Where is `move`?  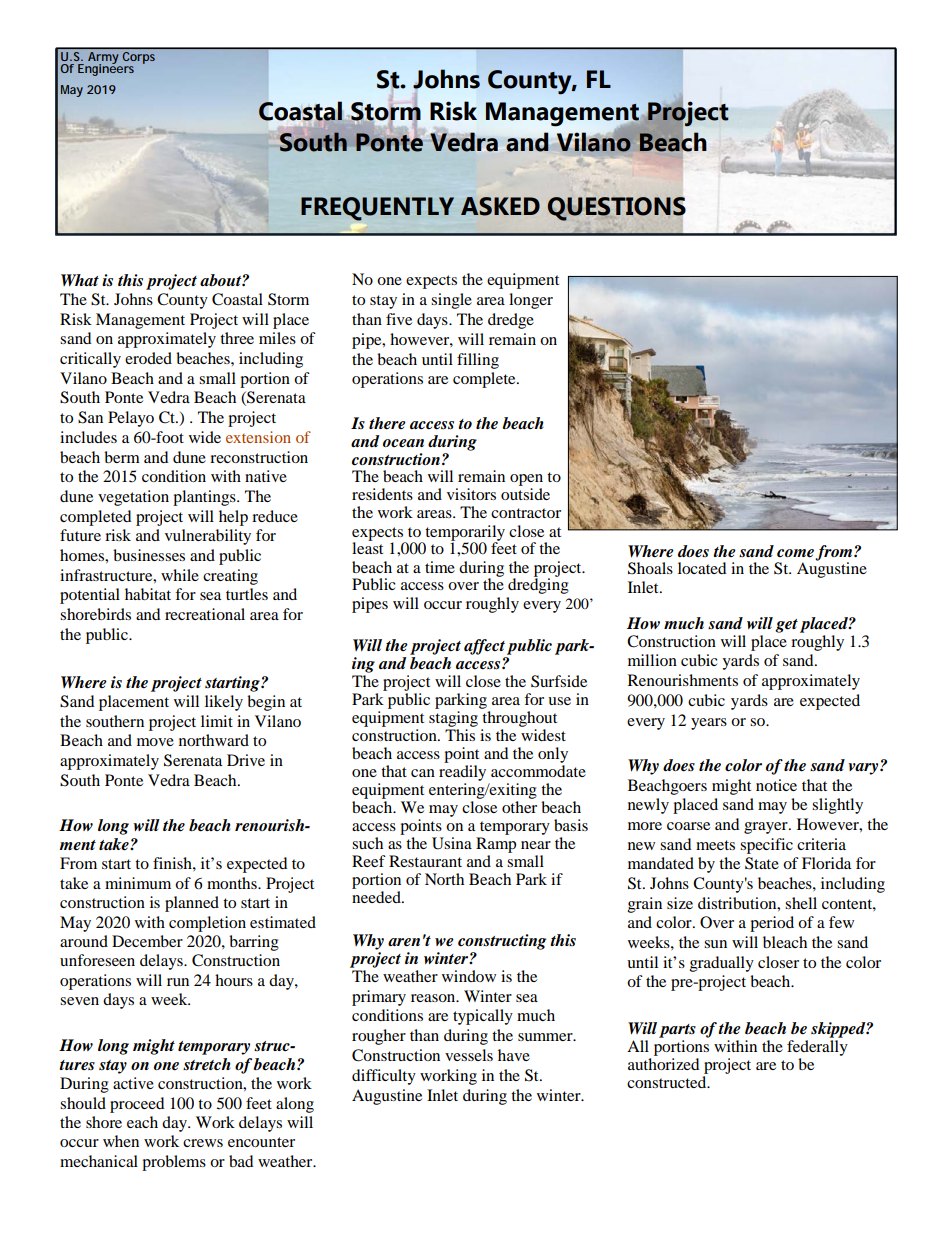 move is located at coordinates (155, 742).
